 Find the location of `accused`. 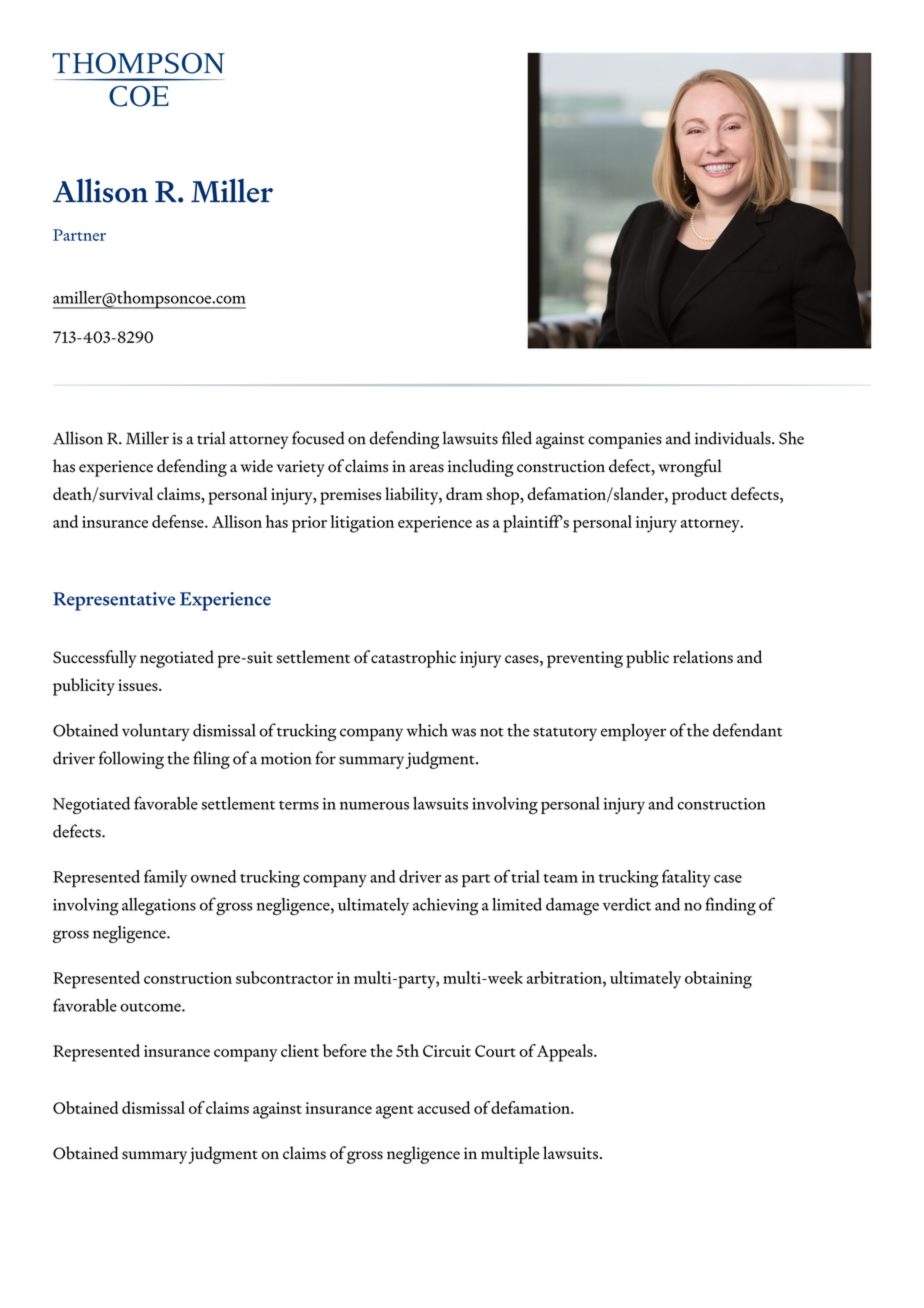

accused is located at coordinates (443, 1107).
